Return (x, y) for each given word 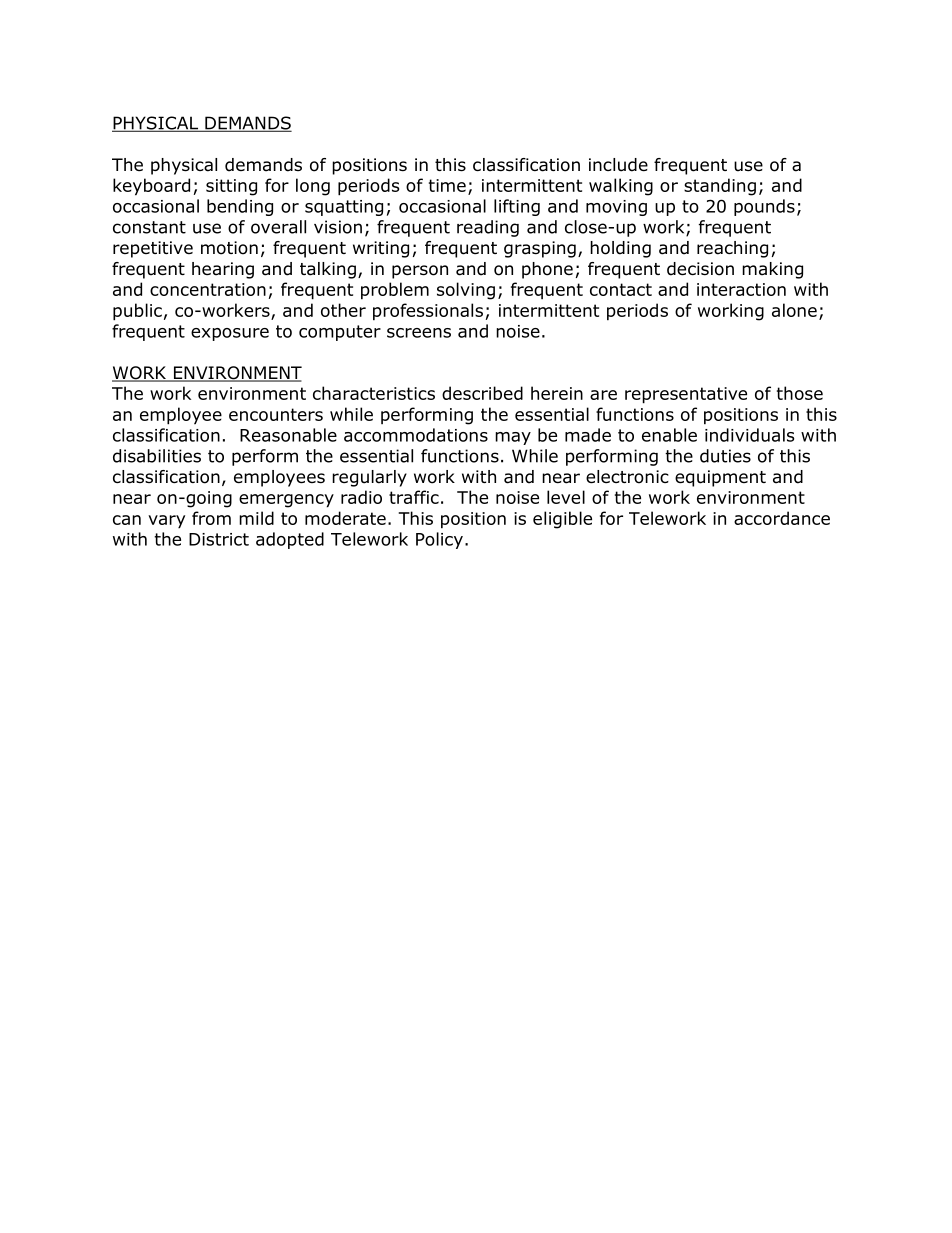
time (447, 185)
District (219, 539)
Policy (439, 540)
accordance (782, 518)
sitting (231, 187)
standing (720, 187)
